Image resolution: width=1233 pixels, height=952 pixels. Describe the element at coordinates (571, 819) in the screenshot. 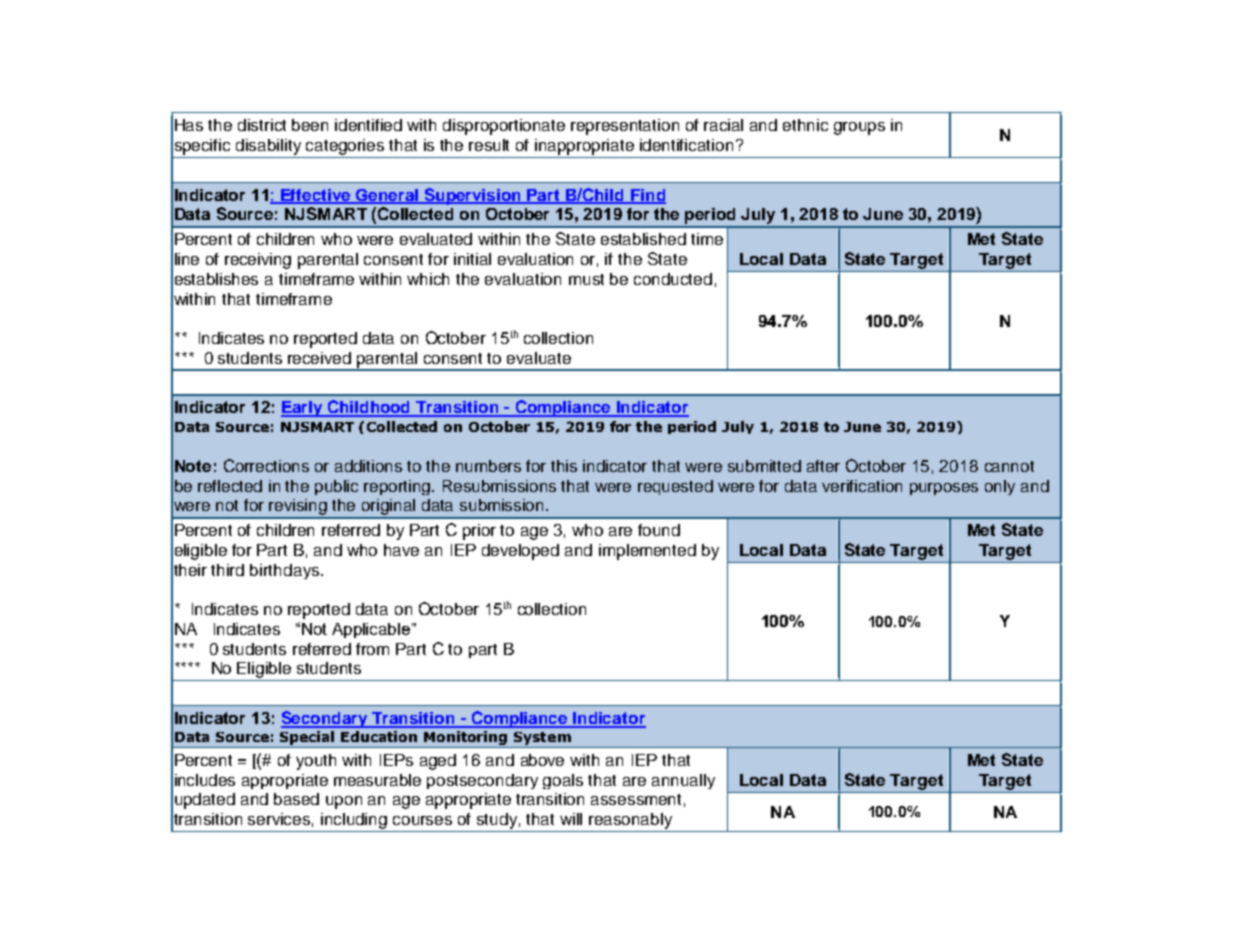

I see `will` at that location.
